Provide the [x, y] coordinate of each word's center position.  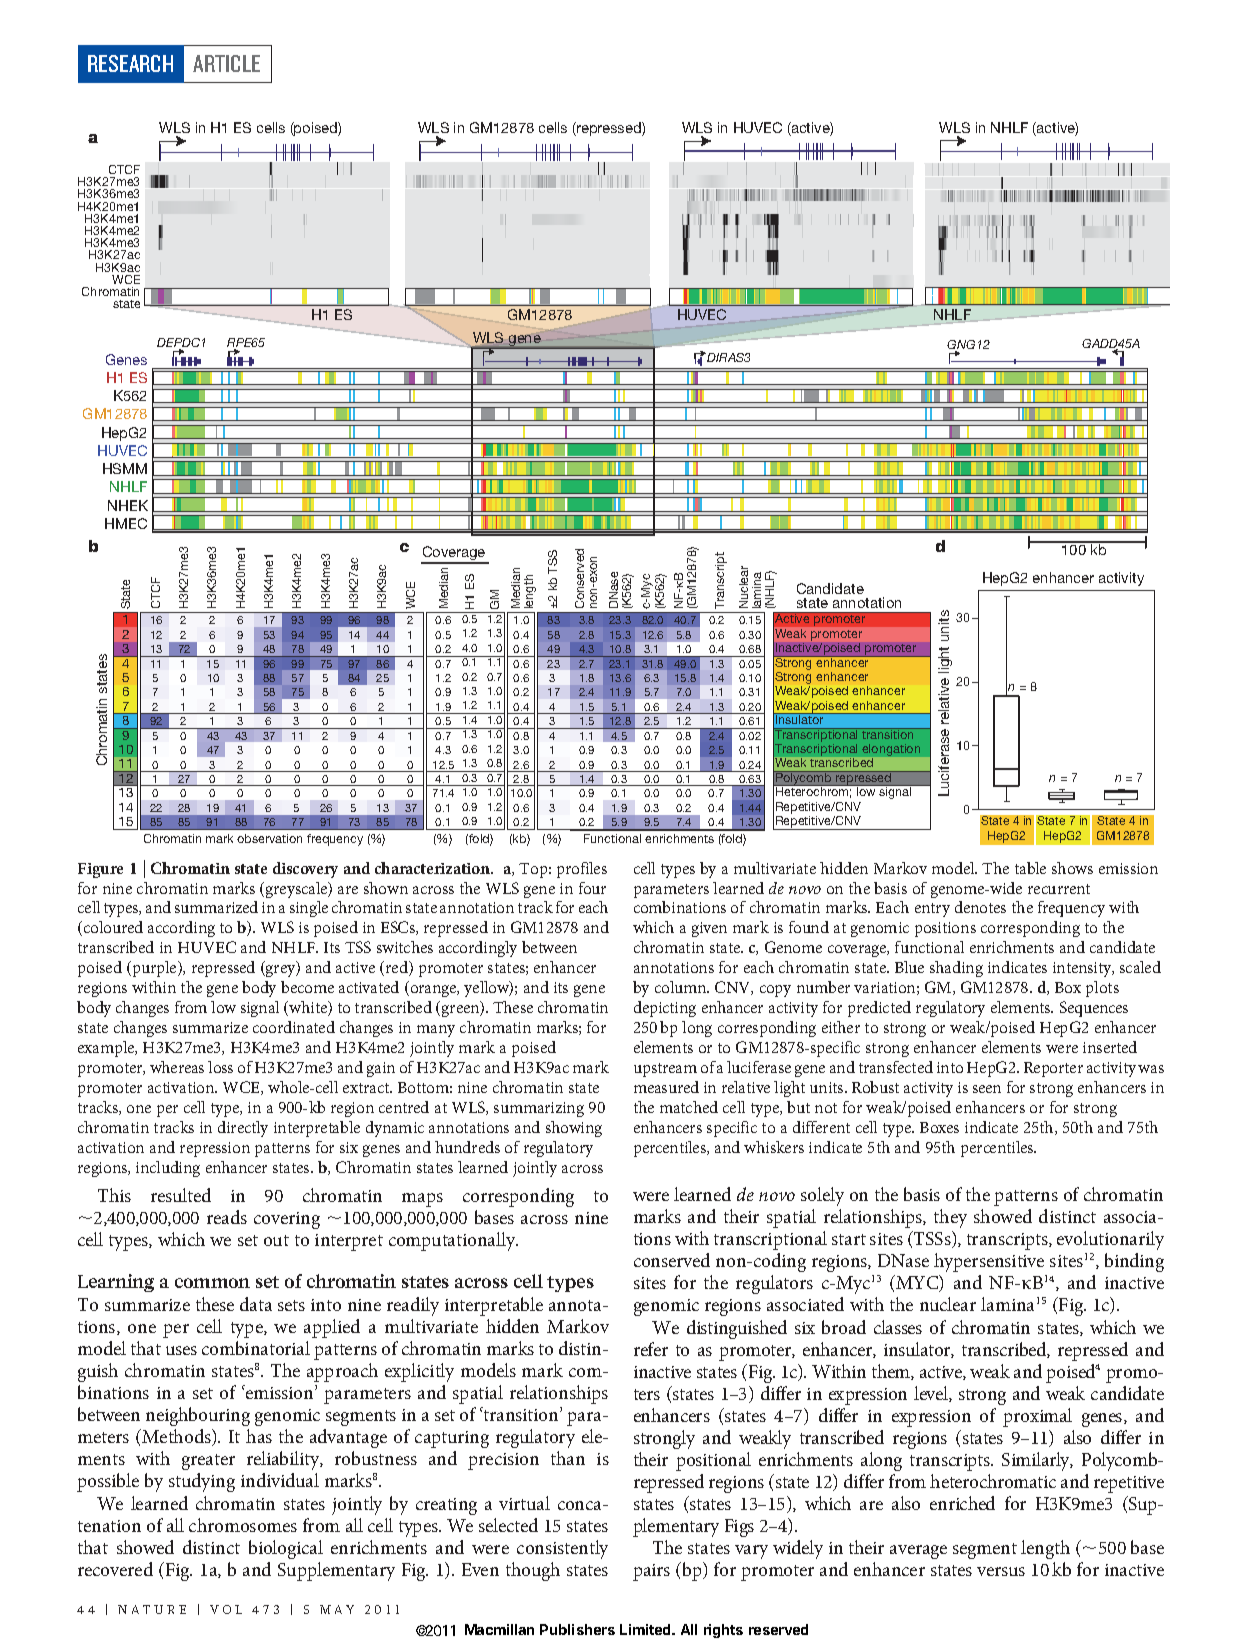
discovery [305, 870]
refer [651, 1349]
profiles [582, 870]
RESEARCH [130, 63]
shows [1072, 868]
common [212, 1283]
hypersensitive [989, 1262]
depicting [665, 1009]
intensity [1083, 969]
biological [286, 1549]
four [592, 888]
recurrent [1059, 889]
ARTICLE [226, 63]
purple [154, 969]
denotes [980, 907]
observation [269, 838]
